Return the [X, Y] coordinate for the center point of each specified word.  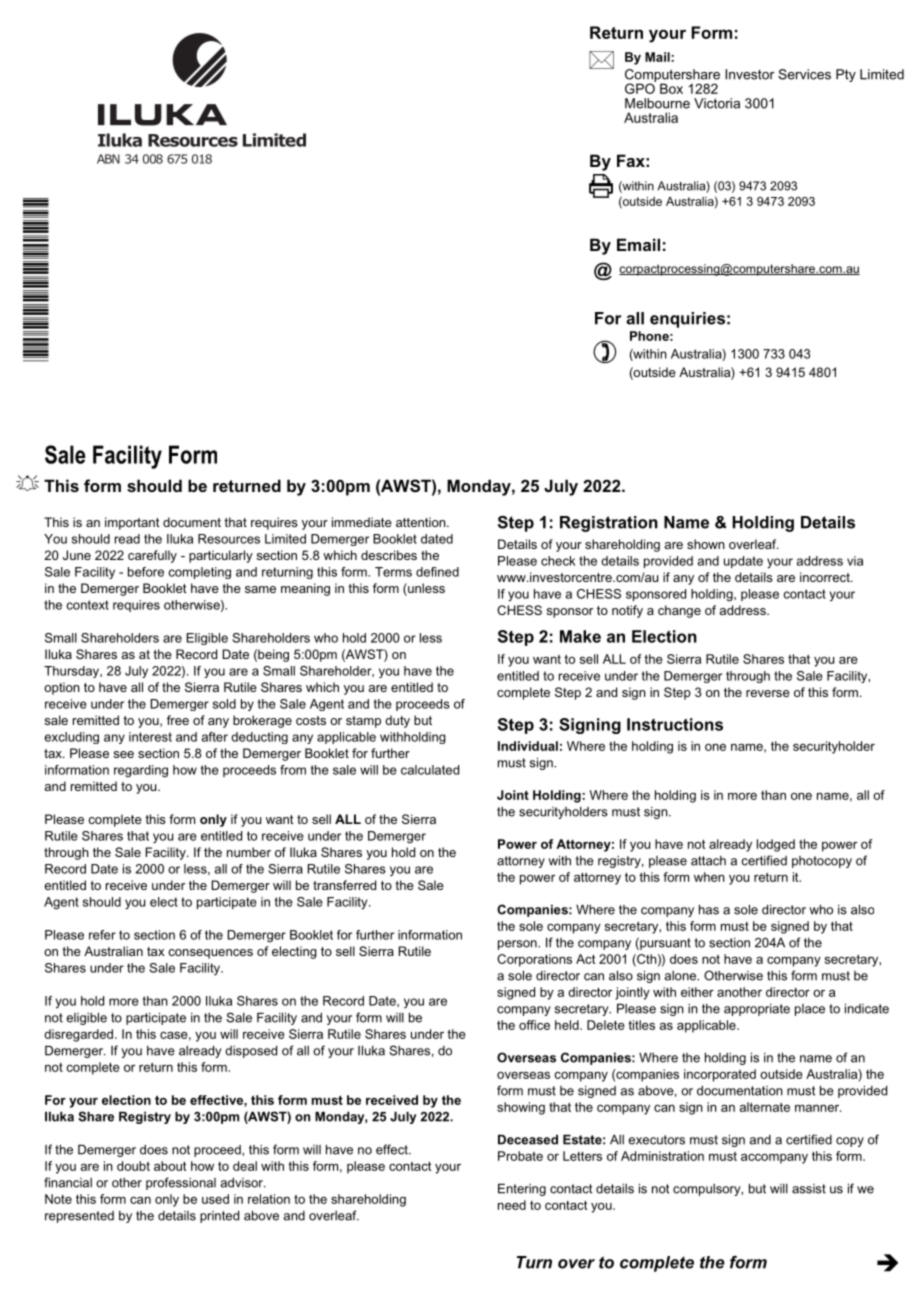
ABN [108, 159]
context [88, 605]
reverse [768, 693]
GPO [640, 87]
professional [181, 1183]
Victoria [717, 103]
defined [437, 572]
